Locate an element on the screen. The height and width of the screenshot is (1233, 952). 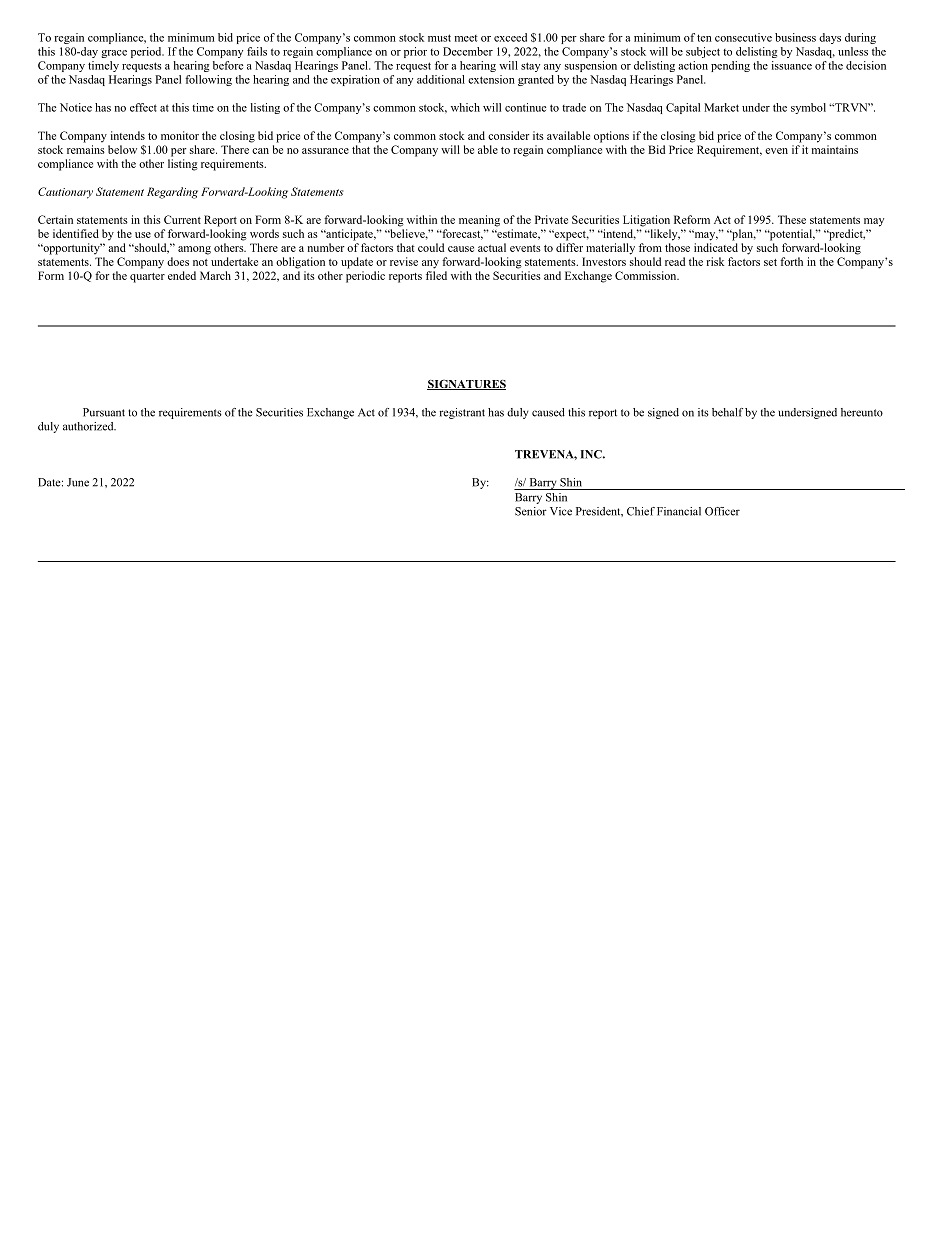
quarter is located at coordinates (147, 278).
